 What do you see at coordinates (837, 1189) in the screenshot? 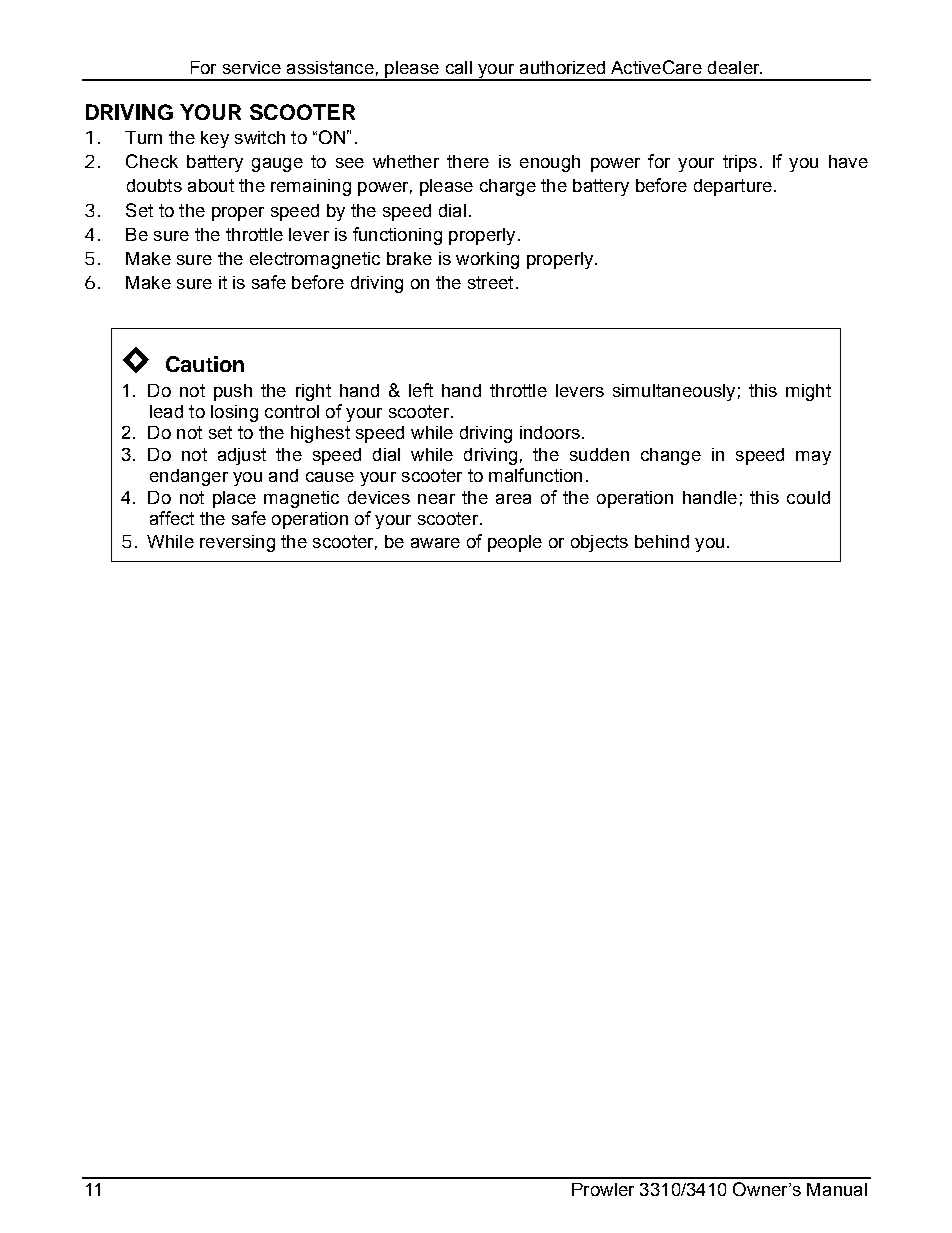
I see `Manual` at bounding box center [837, 1189].
